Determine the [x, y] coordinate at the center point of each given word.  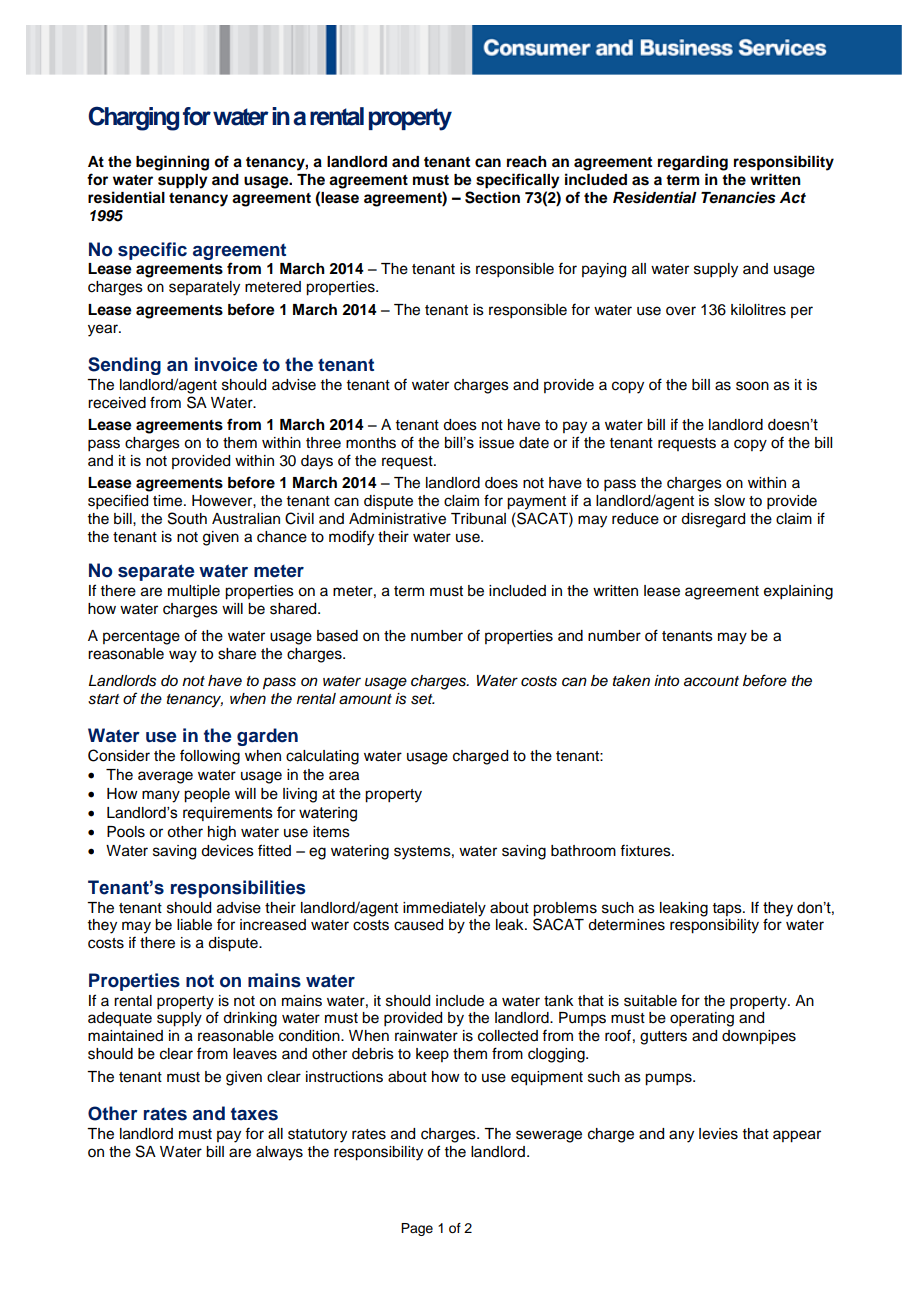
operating [702, 1019]
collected [508, 1036]
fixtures [646, 850]
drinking [250, 1019]
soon [752, 386]
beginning [172, 163]
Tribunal [478, 519]
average [165, 777]
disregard [713, 520]
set [423, 699]
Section [492, 197]
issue [496, 443]
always [279, 1153]
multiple [194, 592]
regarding [693, 163]
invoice [226, 364]
